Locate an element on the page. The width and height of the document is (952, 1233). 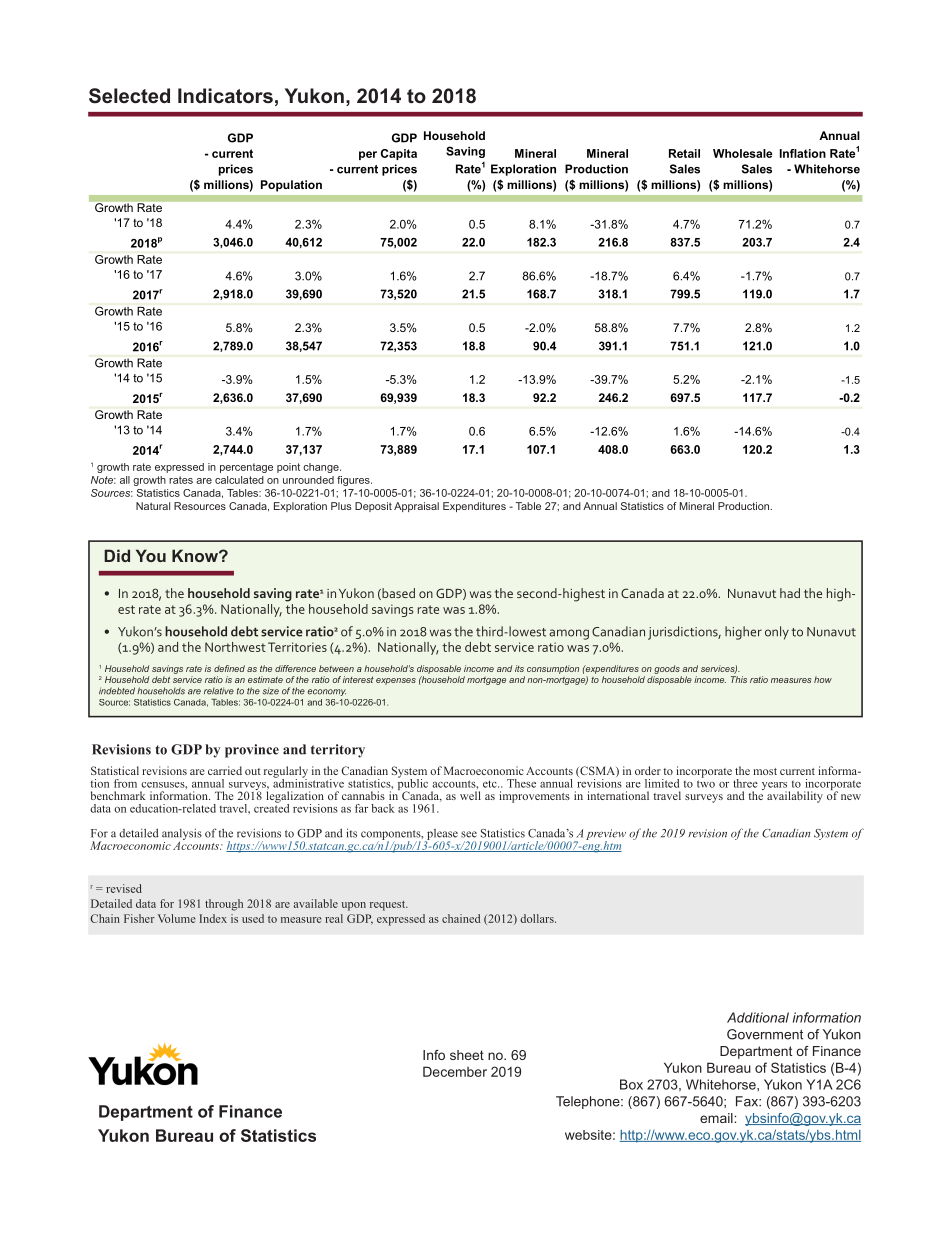
carried is located at coordinates (225, 770).
